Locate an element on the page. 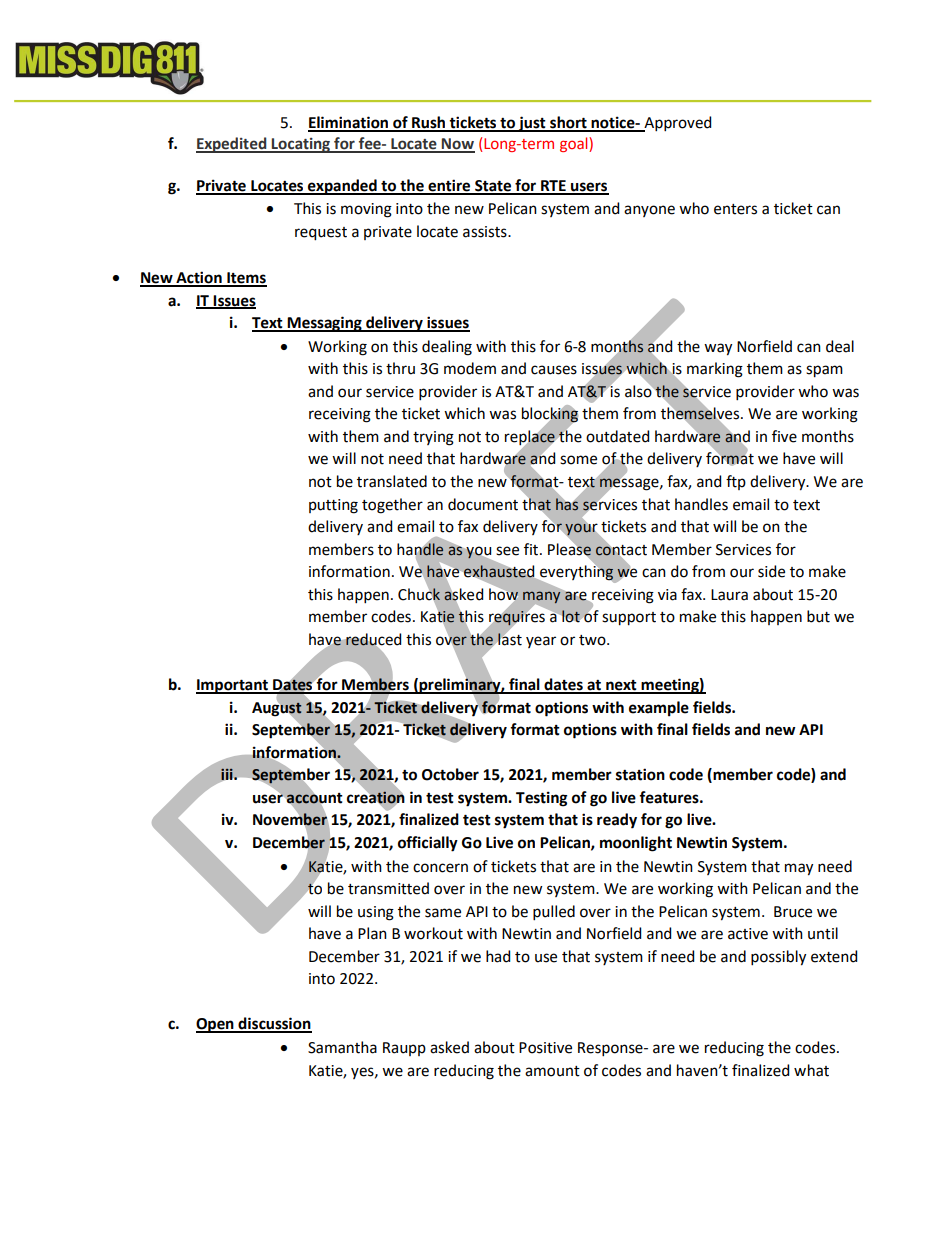  may is located at coordinates (799, 869).
